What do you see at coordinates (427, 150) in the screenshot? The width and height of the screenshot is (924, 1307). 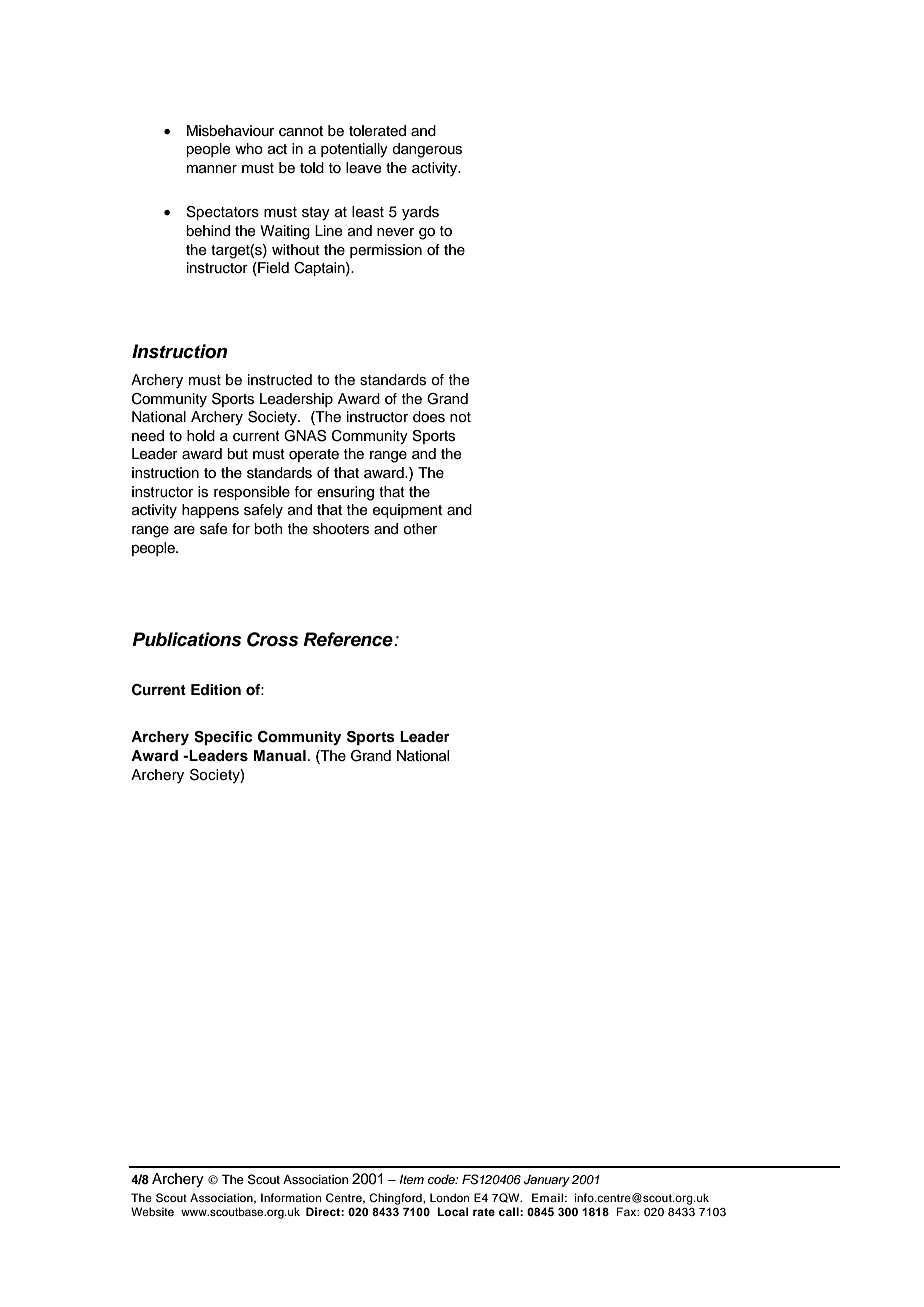 I see `dangerous` at bounding box center [427, 150].
